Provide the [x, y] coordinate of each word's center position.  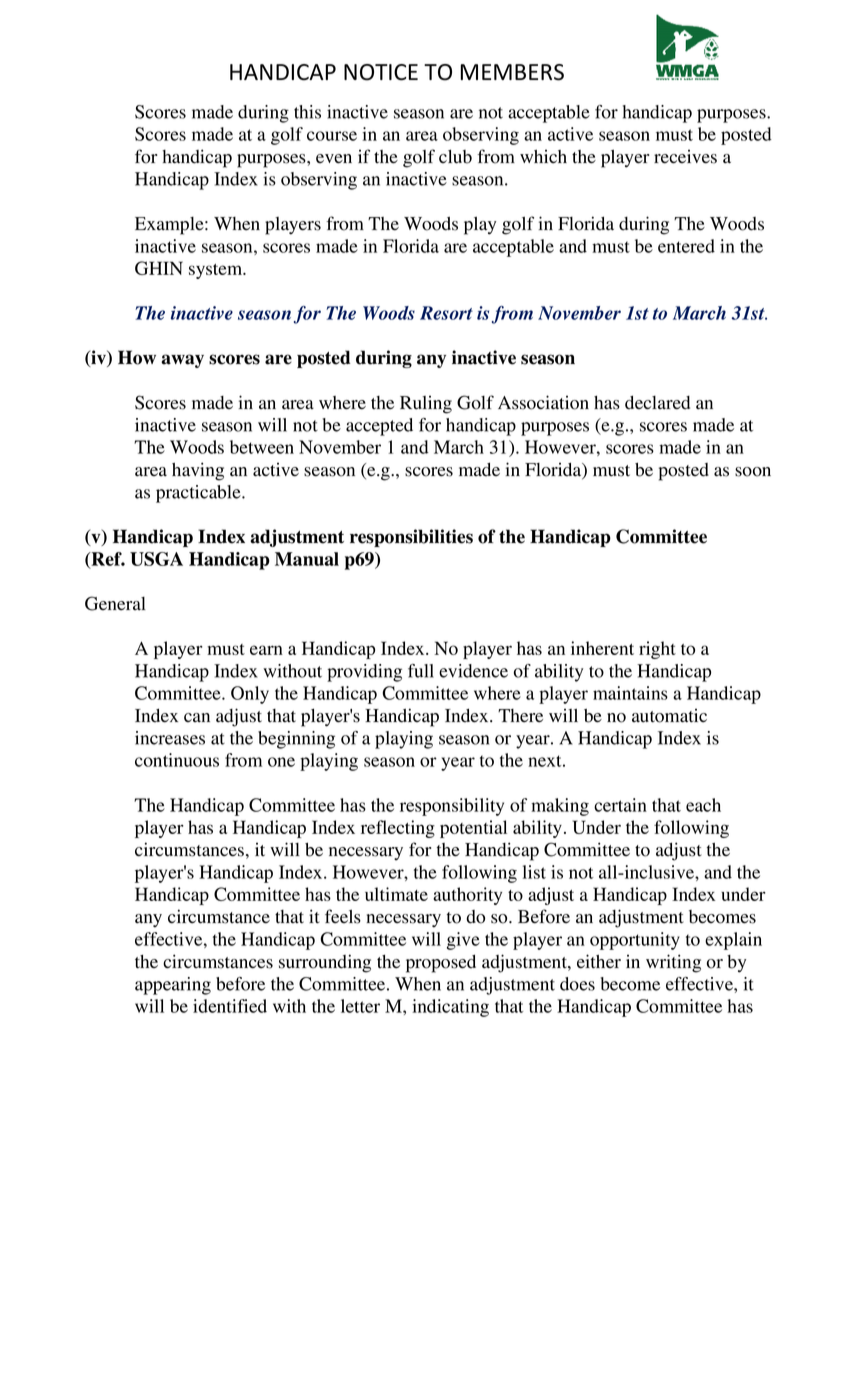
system [217, 271]
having [198, 471]
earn [266, 650]
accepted [379, 427]
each [703, 805]
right [657, 650]
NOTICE [381, 72]
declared [657, 403]
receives [685, 157]
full [421, 671]
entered [686, 246]
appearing [173, 986]
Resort [446, 313]
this [307, 112]
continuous [177, 760]
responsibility [452, 807]
